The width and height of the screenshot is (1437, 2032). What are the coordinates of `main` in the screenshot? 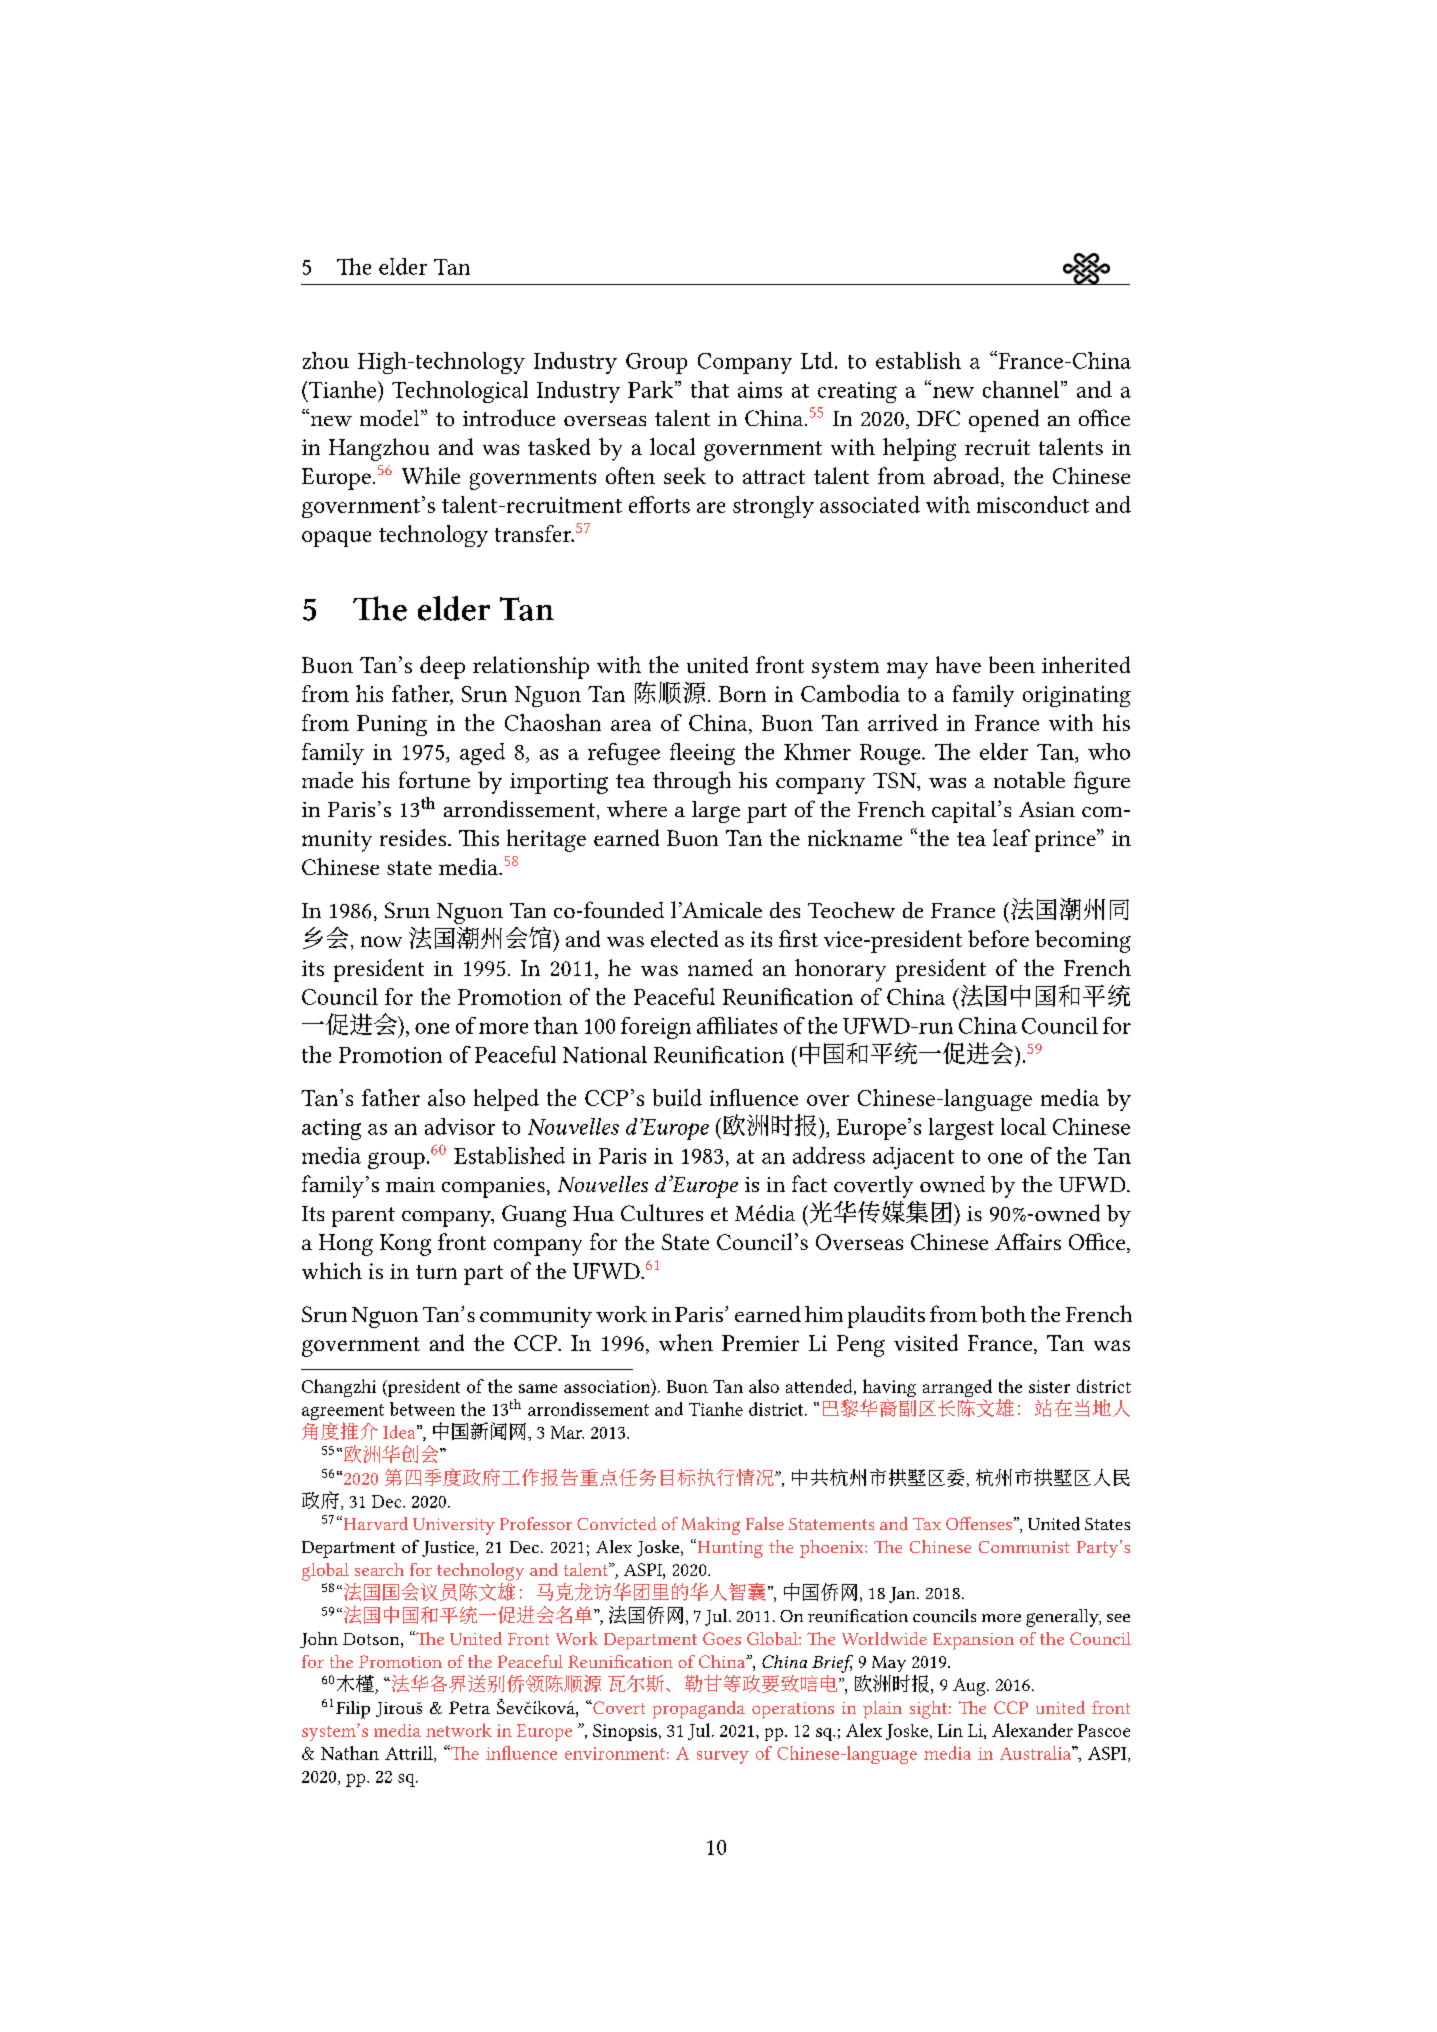 It's located at (410, 1184).
